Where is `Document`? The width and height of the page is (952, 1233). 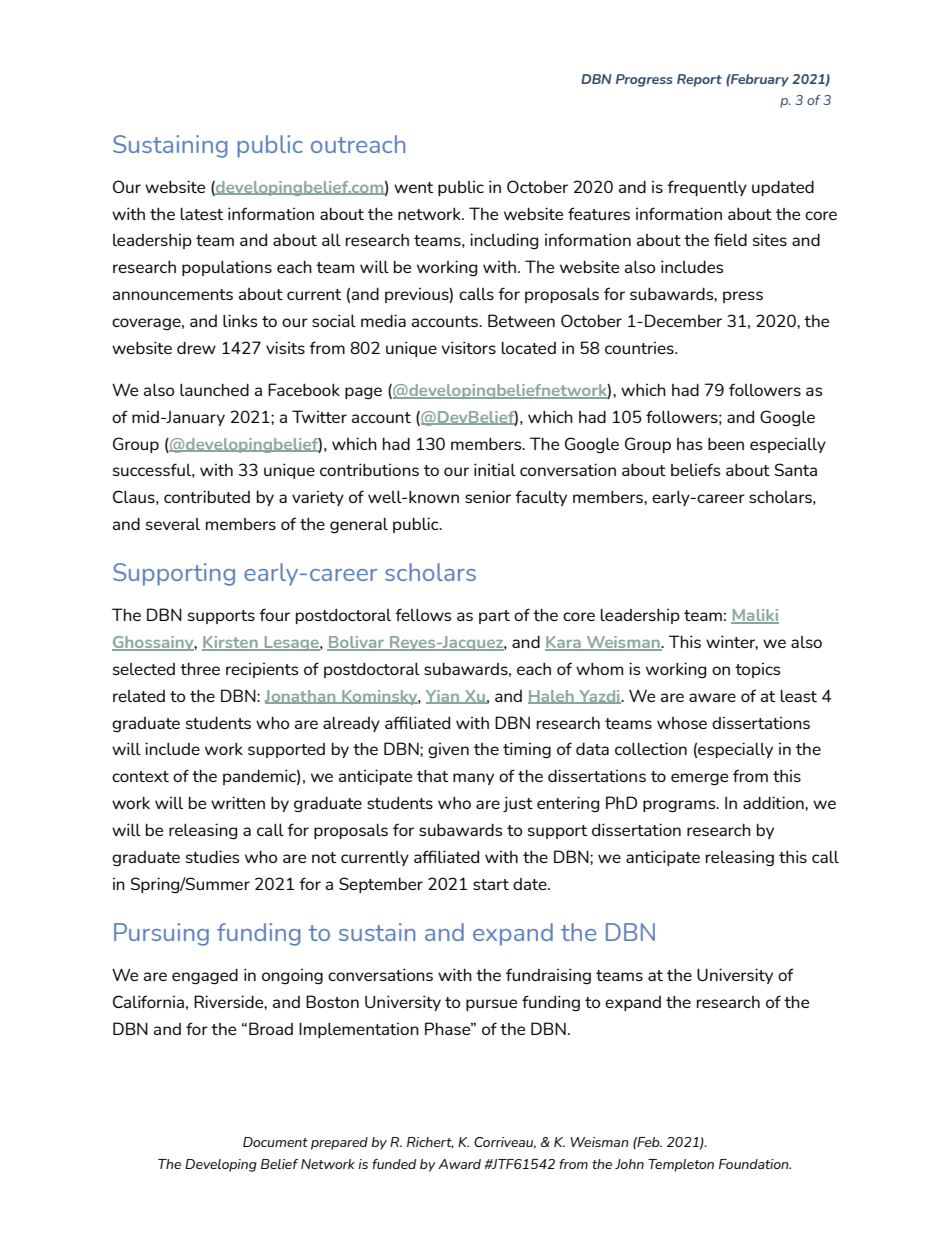 Document is located at coordinates (275, 1142).
